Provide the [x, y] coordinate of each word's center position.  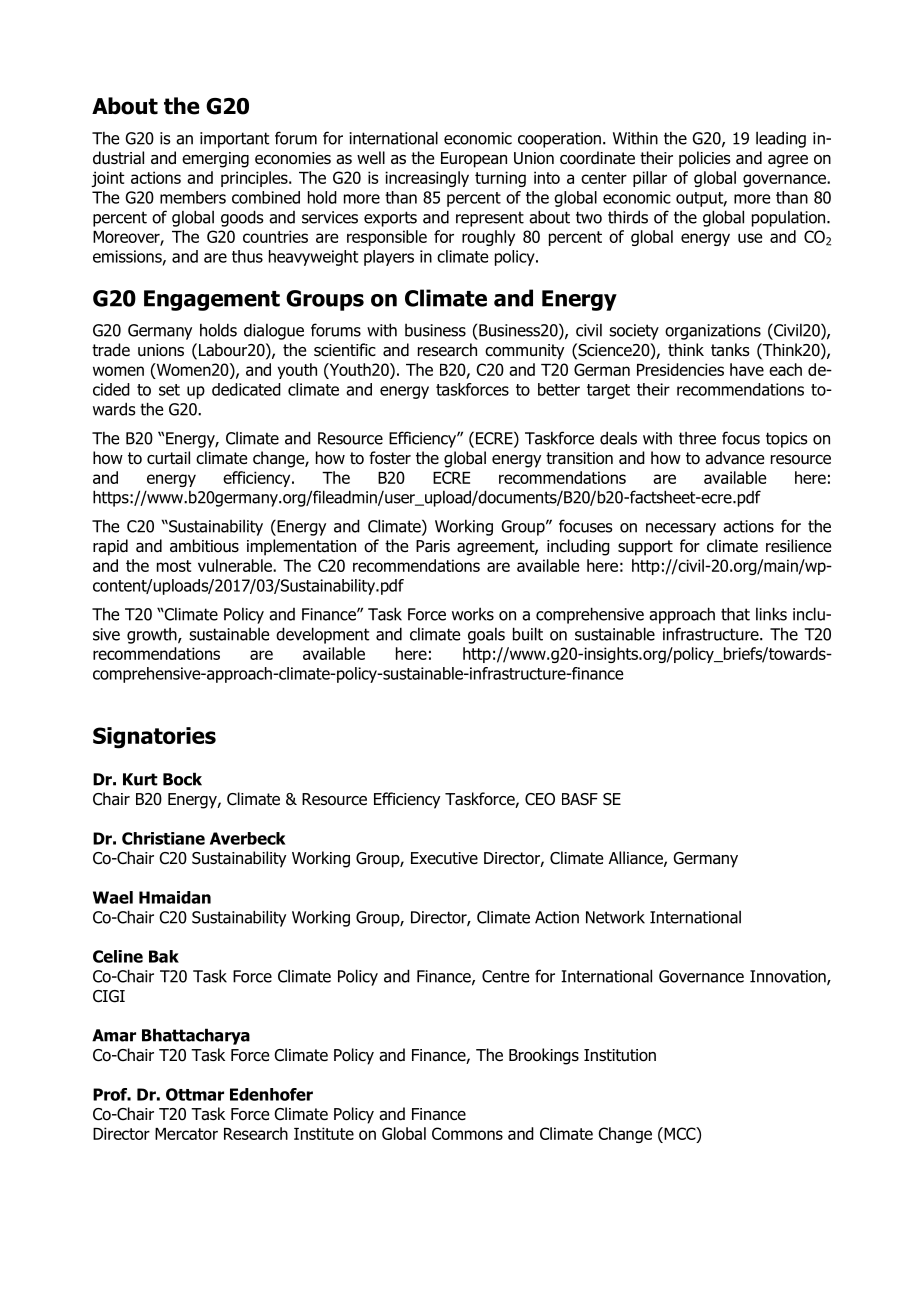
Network [615, 917]
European [474, 160]
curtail [168, 458]
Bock [182, 779]
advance [734, 458]
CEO [540, 799]
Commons [467, 1133]
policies [705, 159]
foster [390, 458]
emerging [215, 160]
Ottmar [195, 1094]
